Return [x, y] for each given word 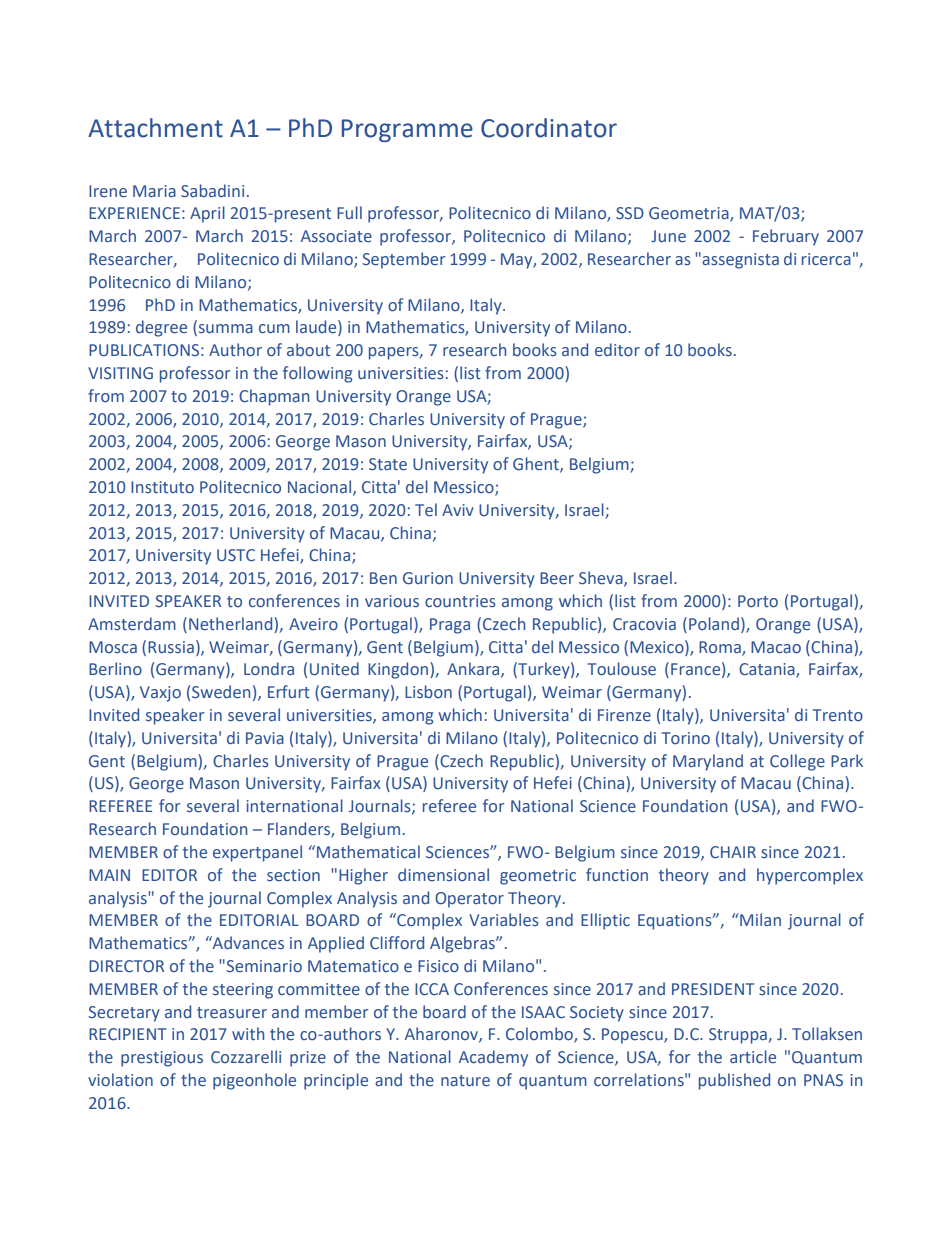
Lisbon [428, 692]
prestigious [162, 1059]
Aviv [458, 510]
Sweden [221, 692]
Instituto [162, 487]
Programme [407, 130]
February [786, 237]
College [797, 762]
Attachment [155, 128]
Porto [758, 601]
